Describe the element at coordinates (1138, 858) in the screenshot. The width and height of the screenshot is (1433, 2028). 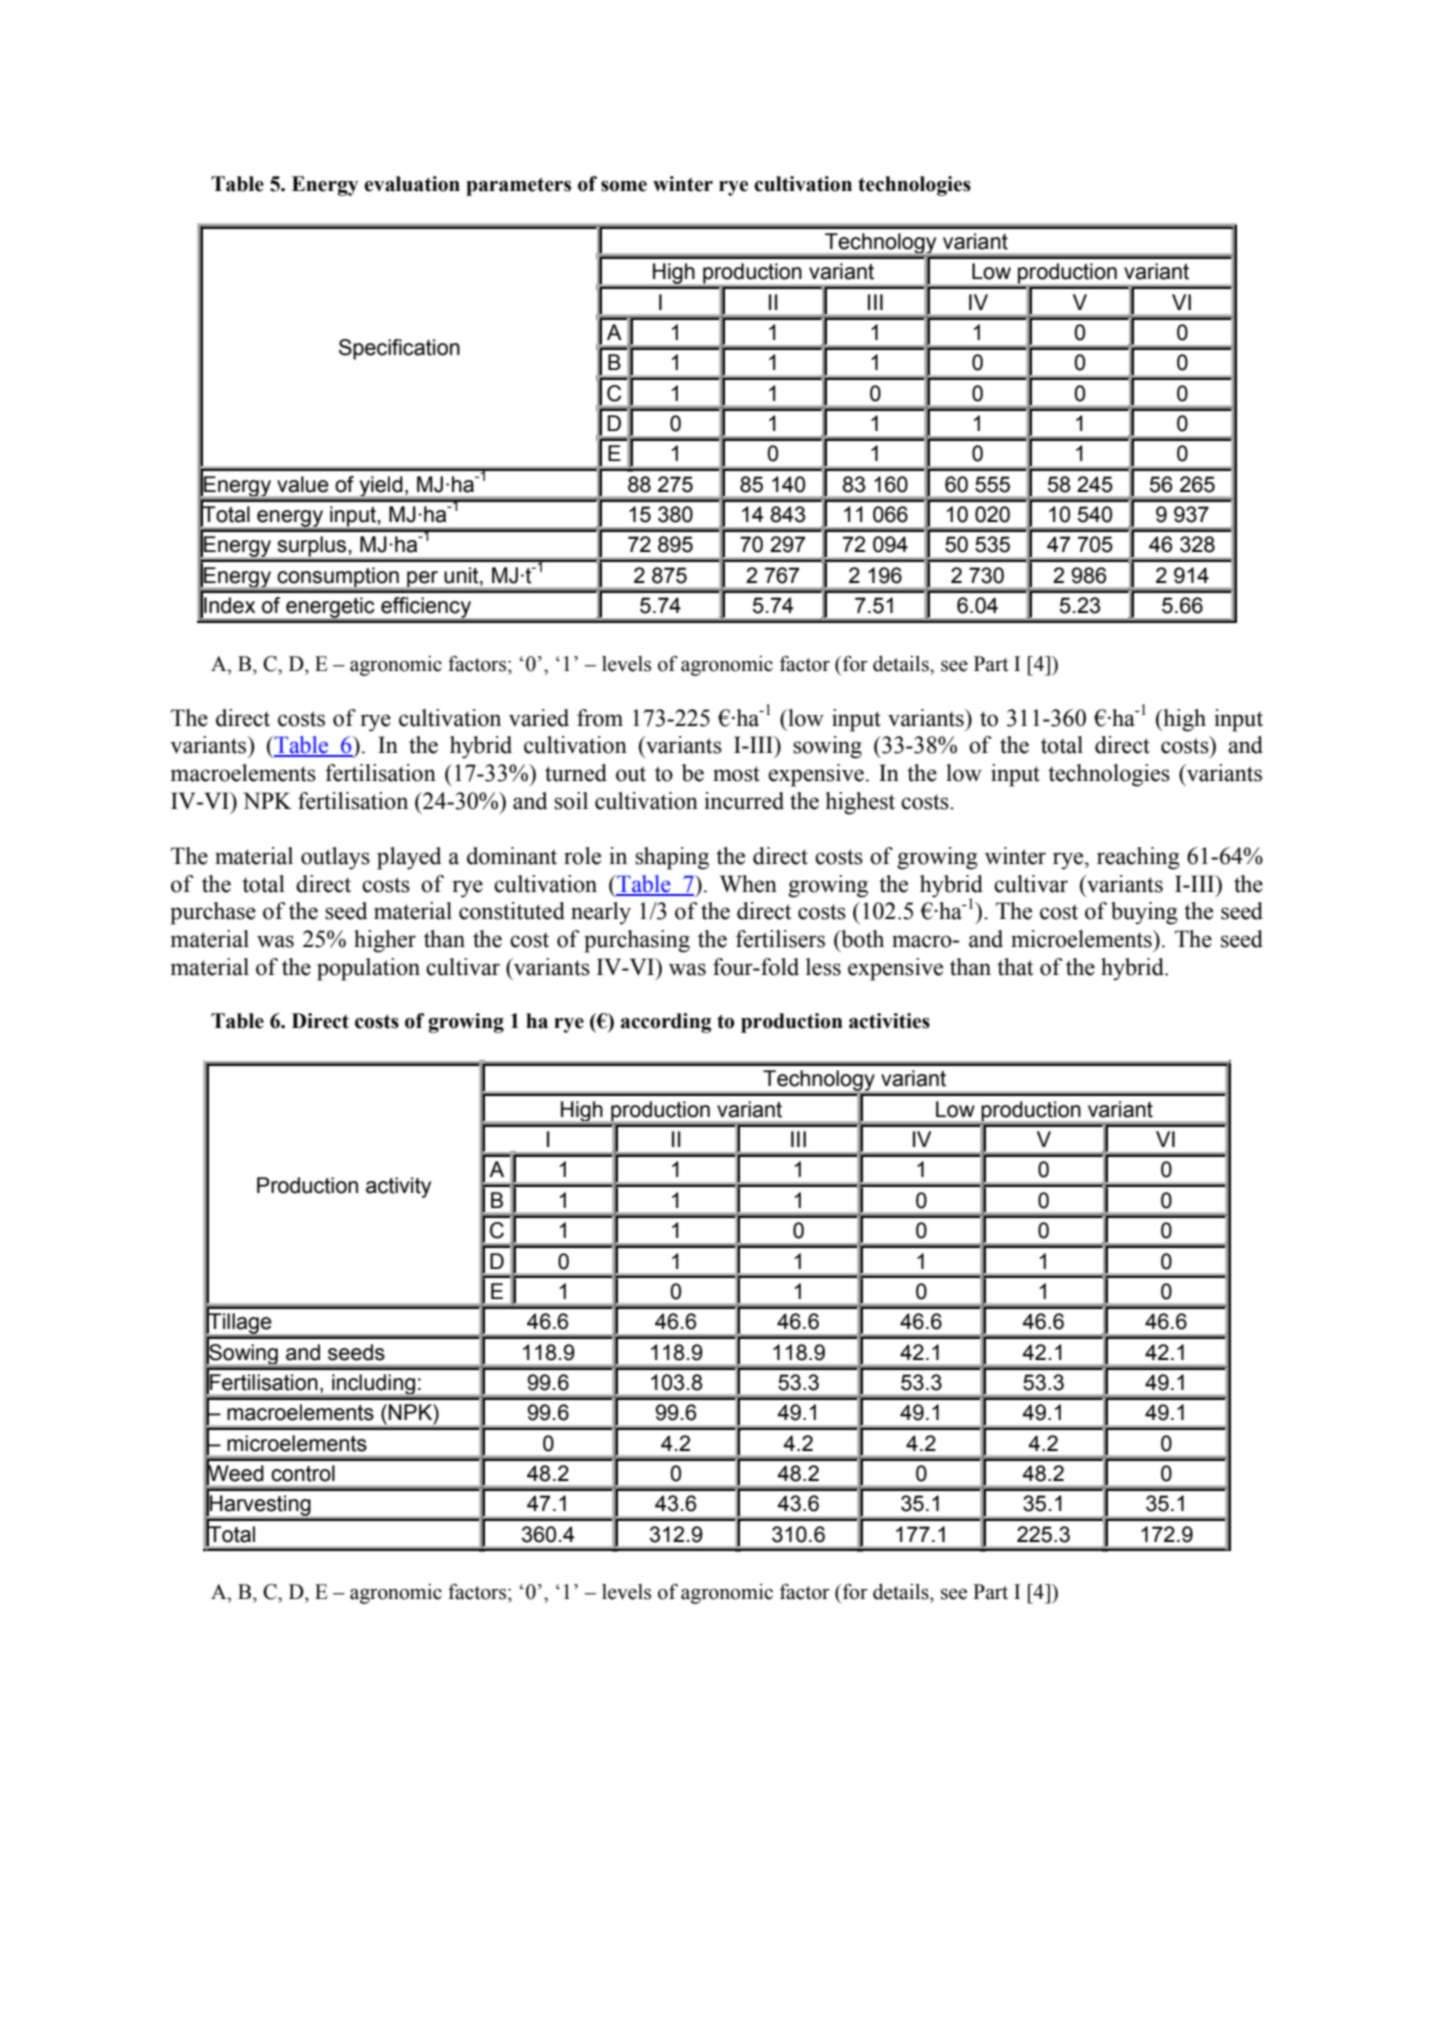
I see `reaching` at that location.
